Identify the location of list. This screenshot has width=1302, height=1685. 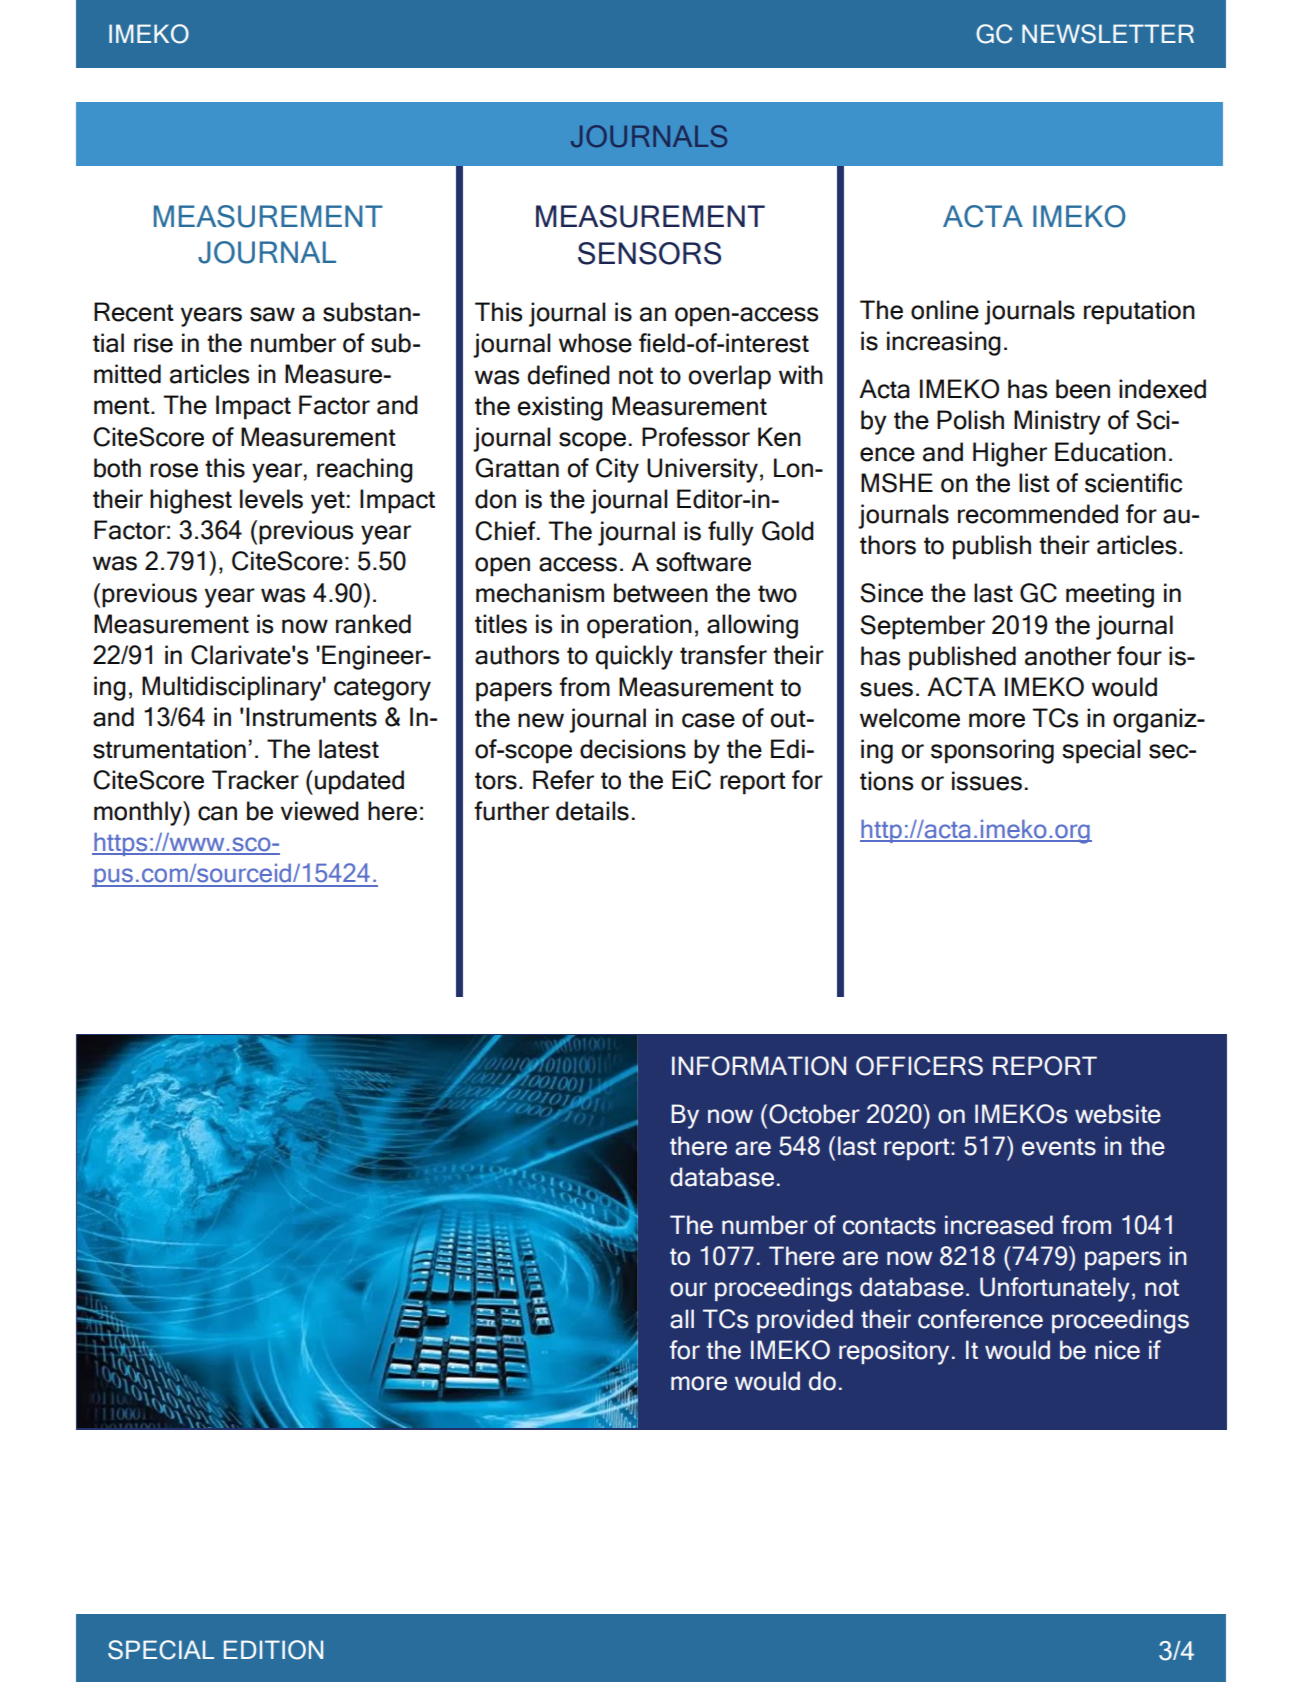
(1034, 483).
